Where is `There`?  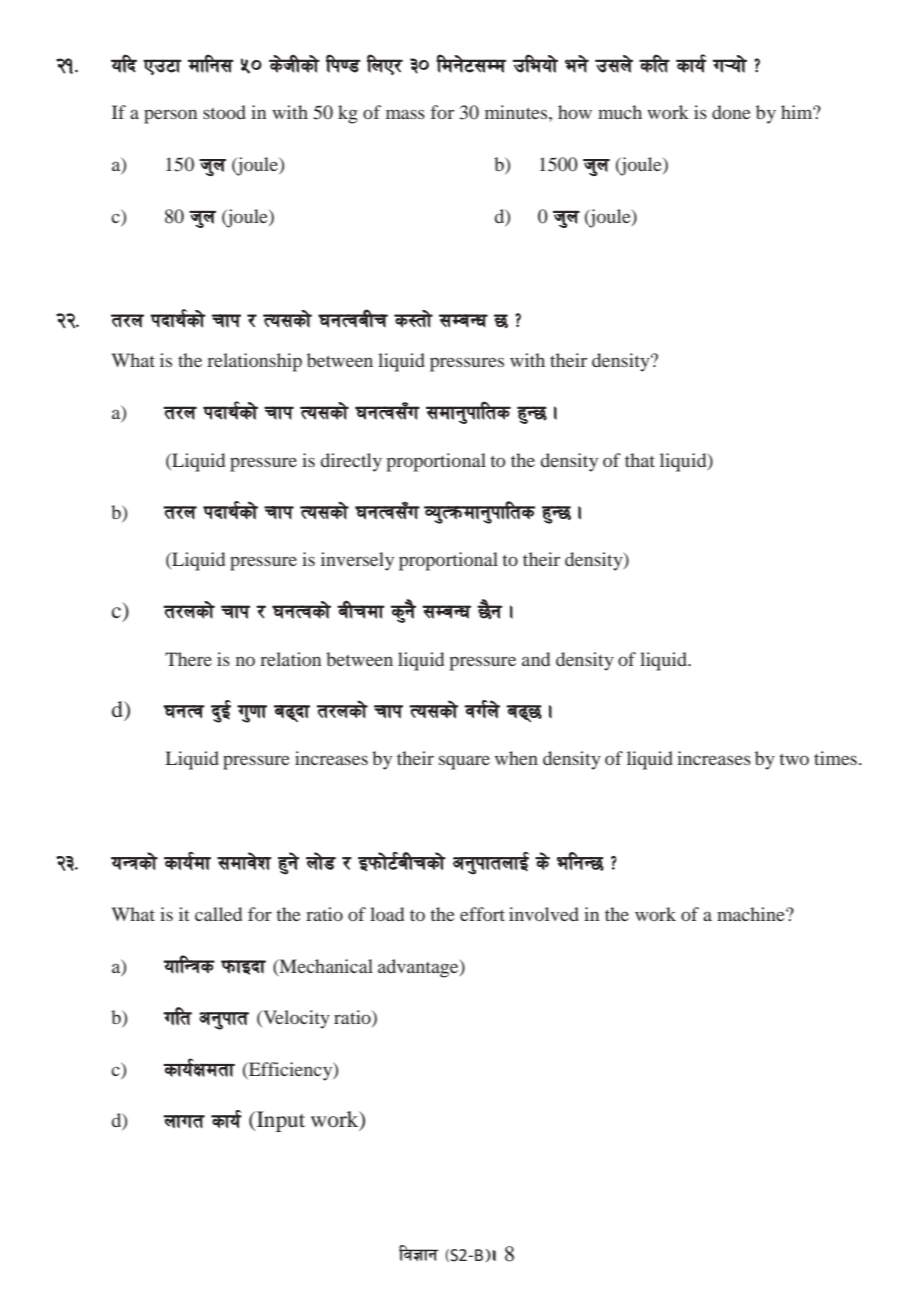 There is located at coordinates (188, 659).
